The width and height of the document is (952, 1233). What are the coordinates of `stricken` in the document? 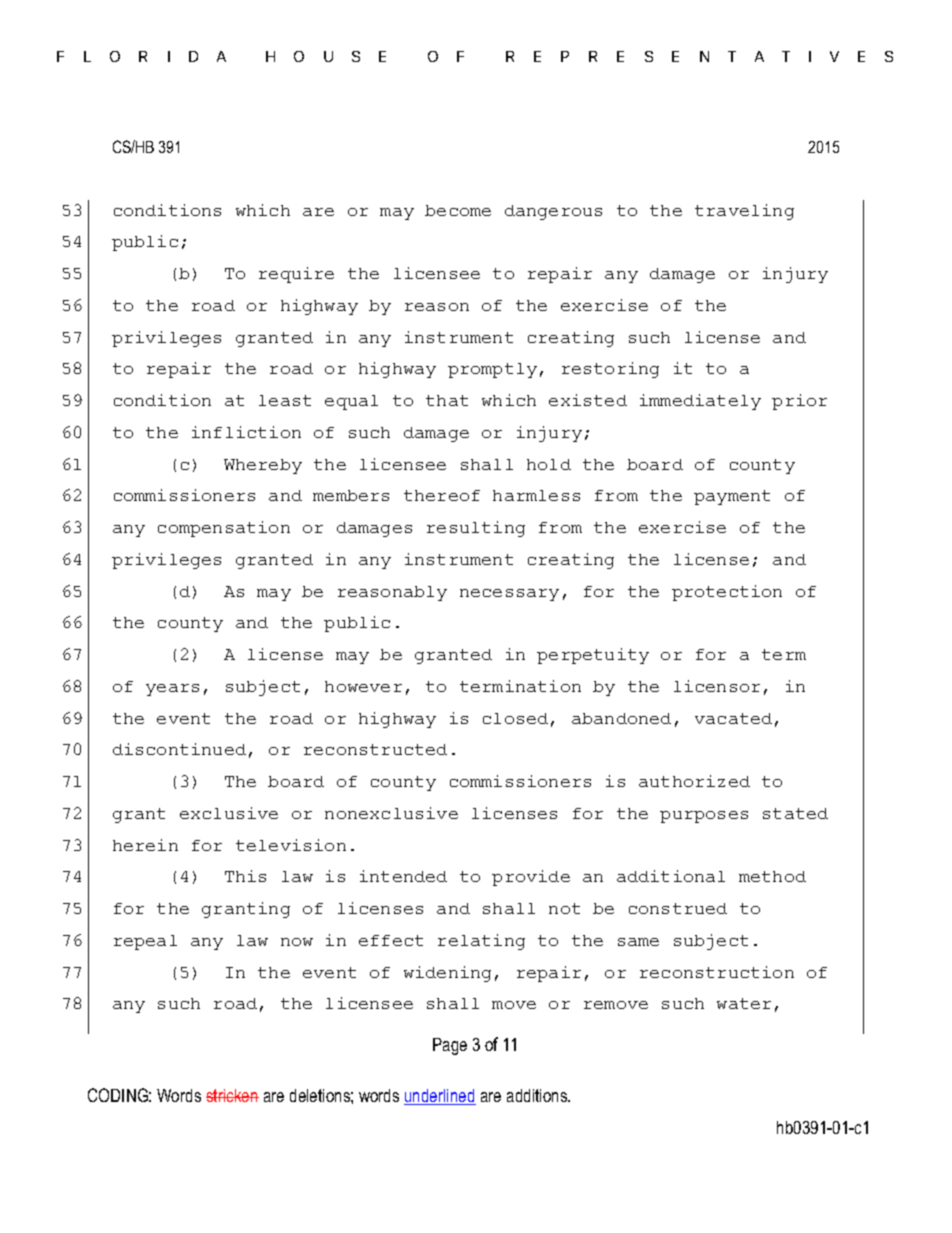 It's located at (232, 1095).
